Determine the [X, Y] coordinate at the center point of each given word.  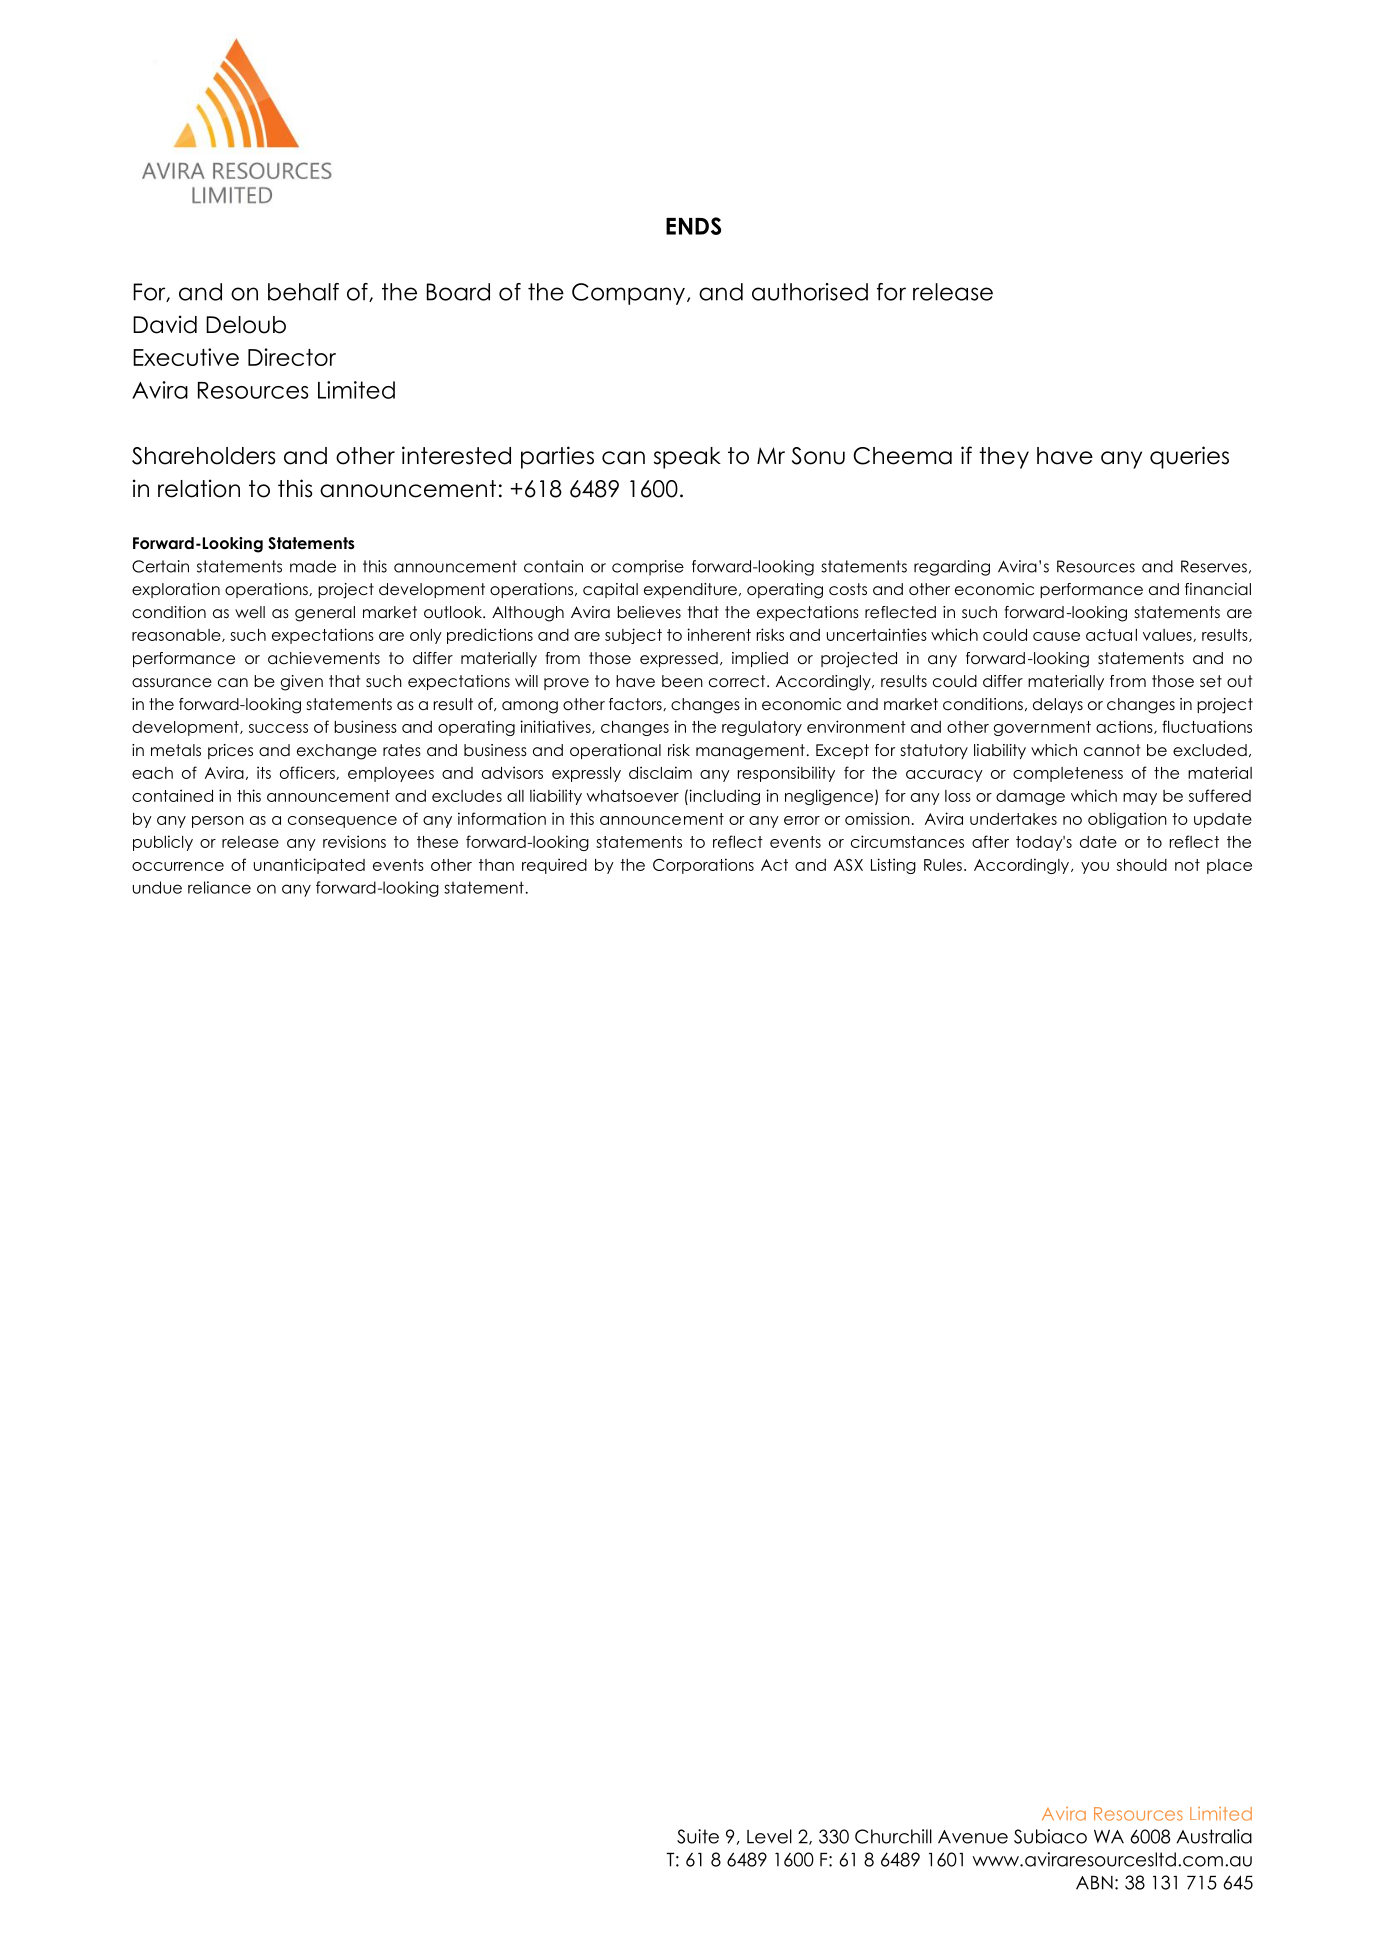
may [1140, 799]
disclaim [660, 772]
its [264, 772]
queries [1189, 457]
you [1095, 868]
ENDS [693, 226]
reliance [219, 887]
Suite [698, 1836]
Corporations [703, 866]
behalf [303, 292]
